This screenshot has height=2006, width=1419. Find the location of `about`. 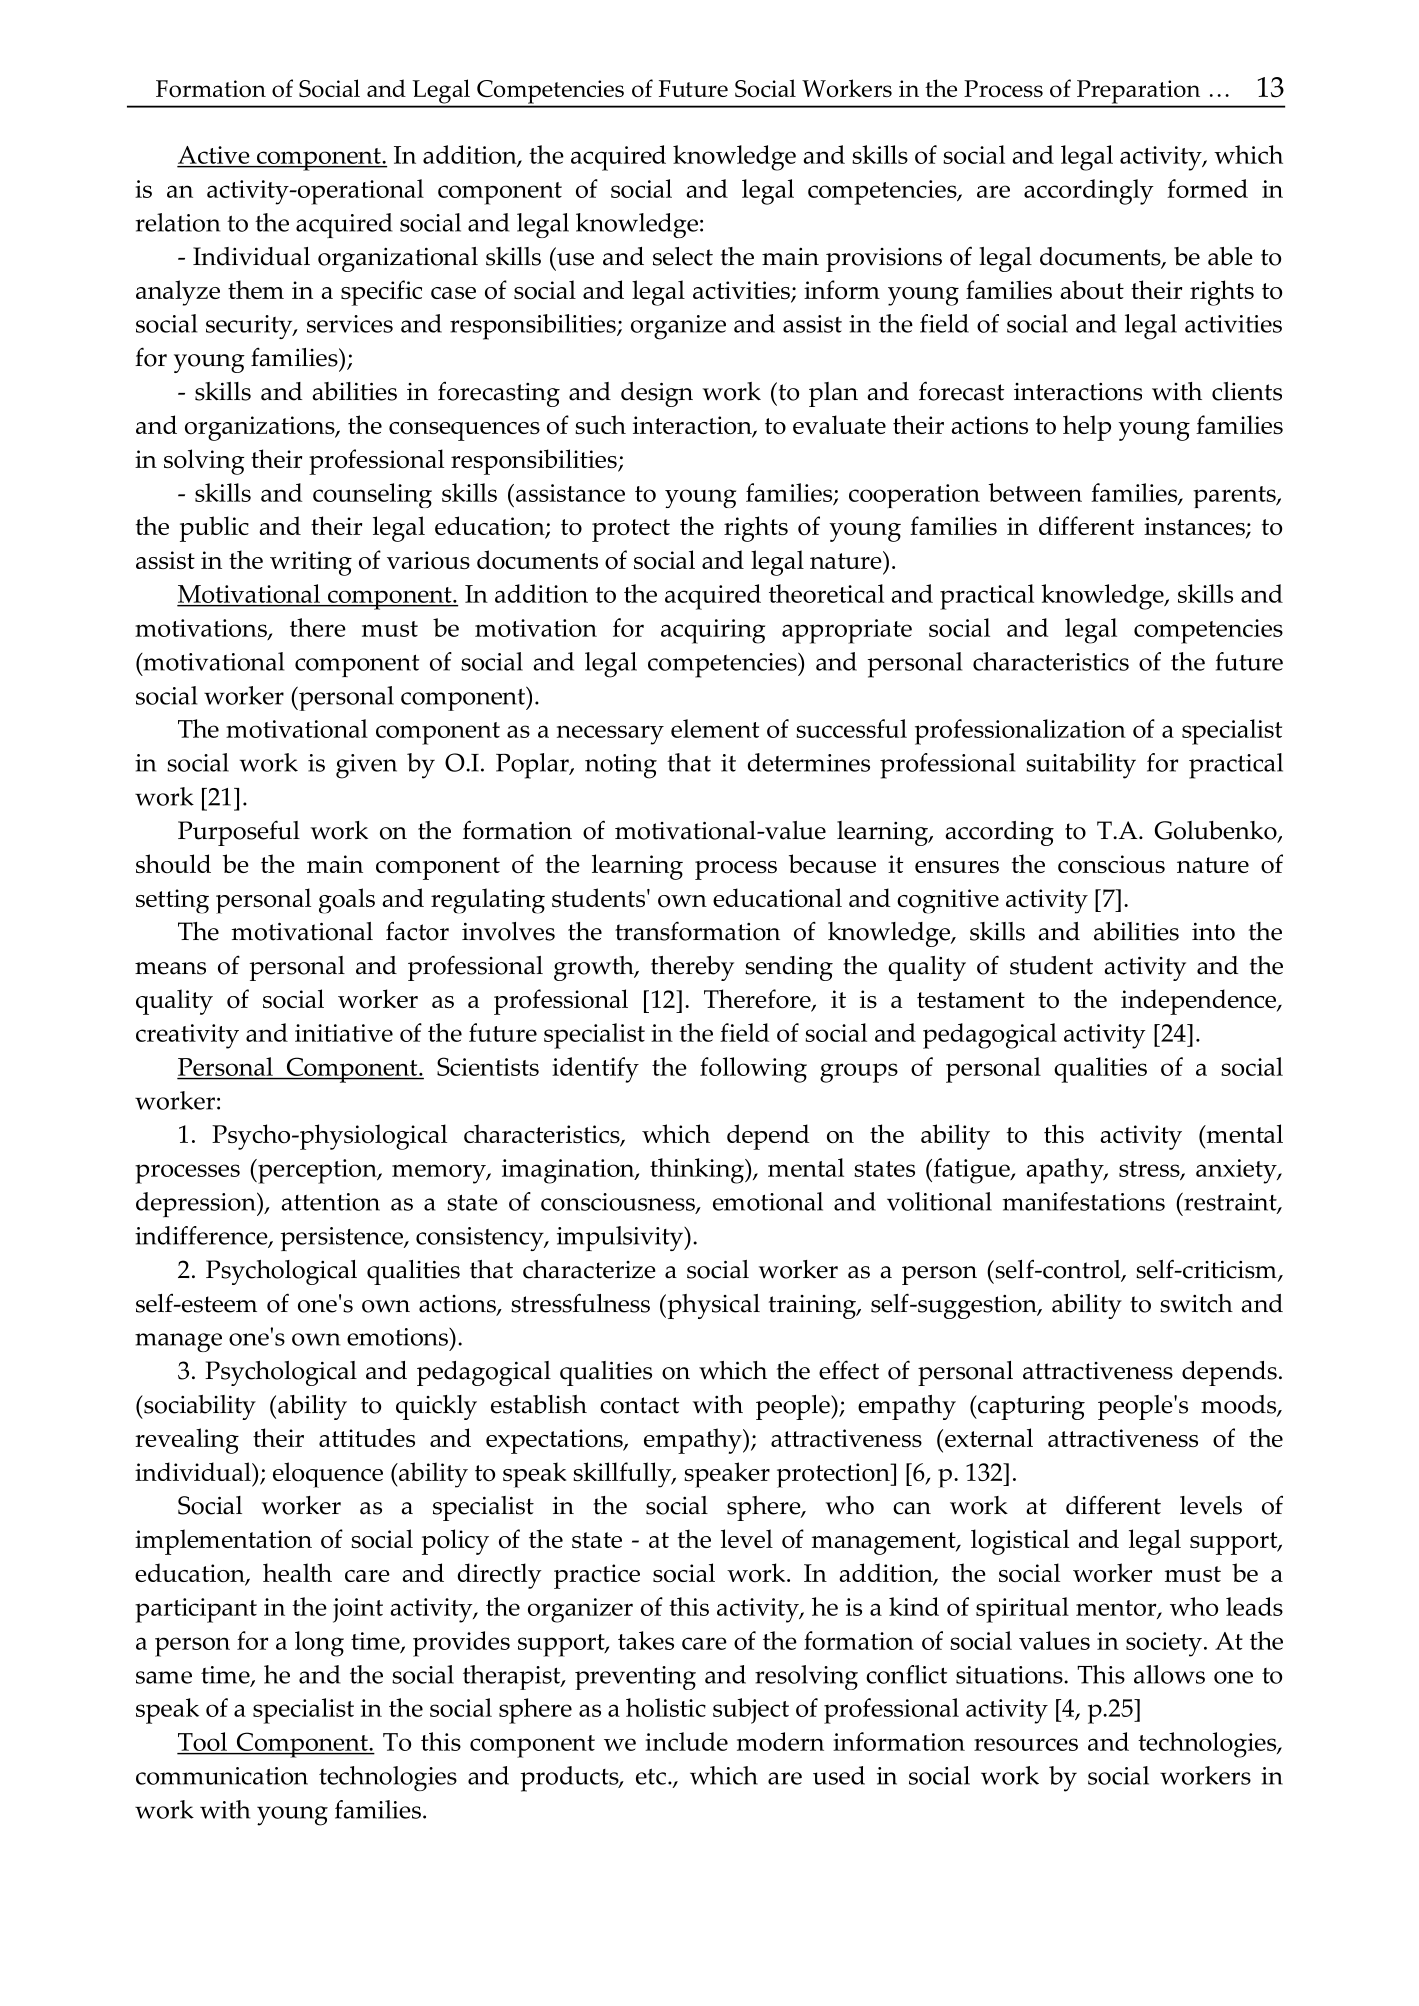

about is located at coordinates (1092, 289).
